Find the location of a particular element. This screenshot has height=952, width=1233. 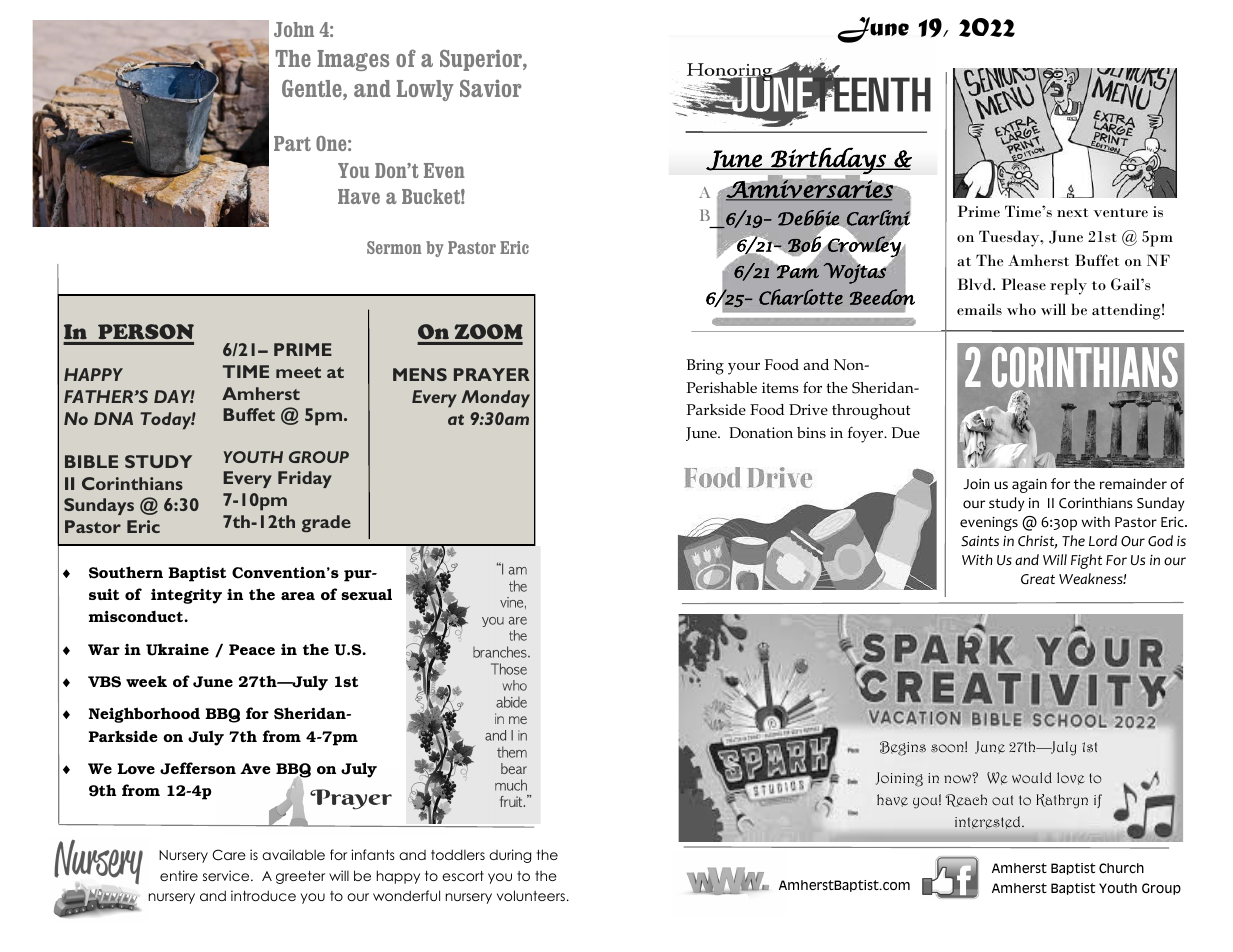

Savior is located at coordinates (491, 88).
